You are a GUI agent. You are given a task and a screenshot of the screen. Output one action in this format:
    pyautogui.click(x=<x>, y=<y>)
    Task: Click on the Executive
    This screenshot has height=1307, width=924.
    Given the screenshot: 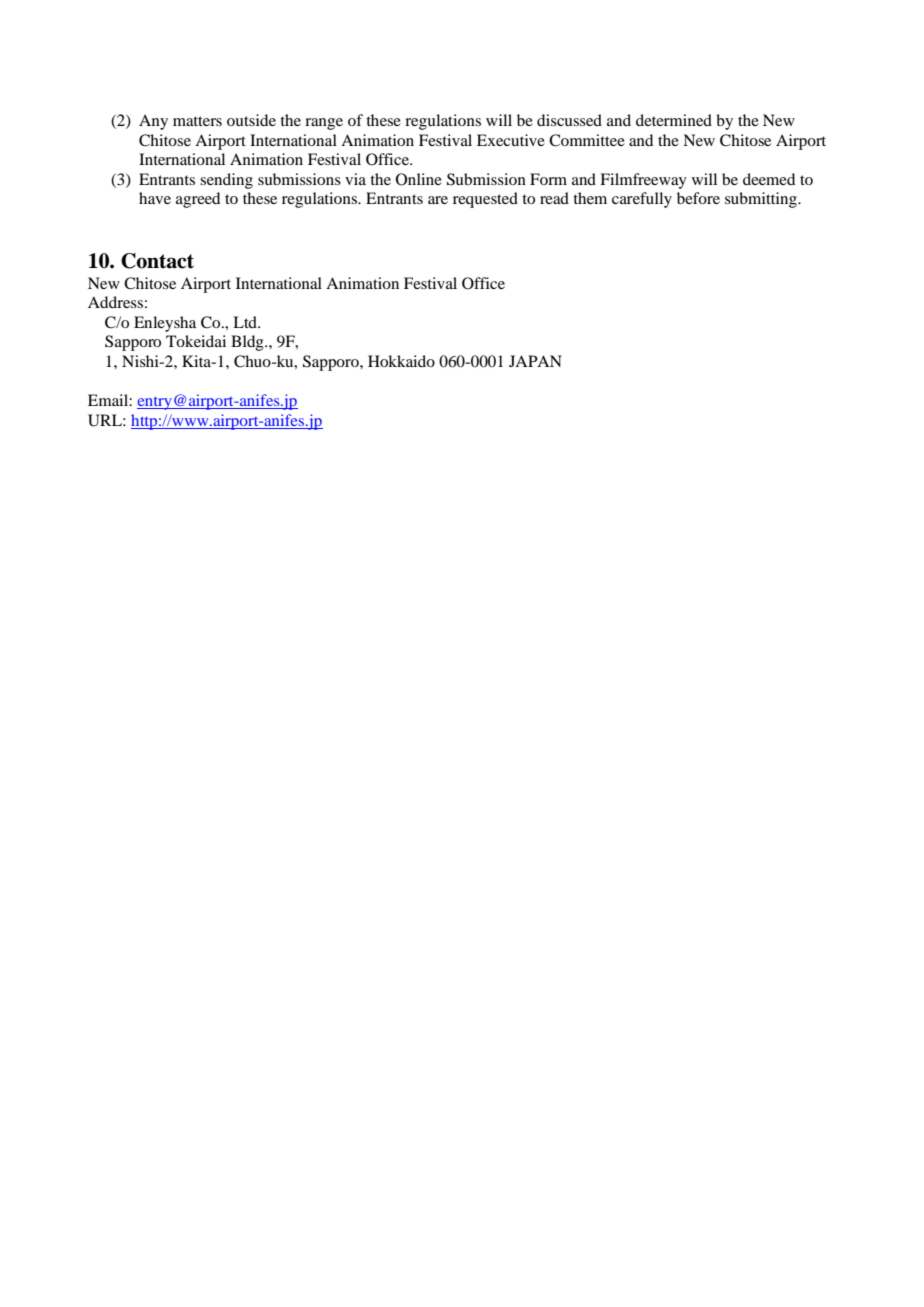 What is the action you would take?
    pyautogui.click(x=511, y=140)
